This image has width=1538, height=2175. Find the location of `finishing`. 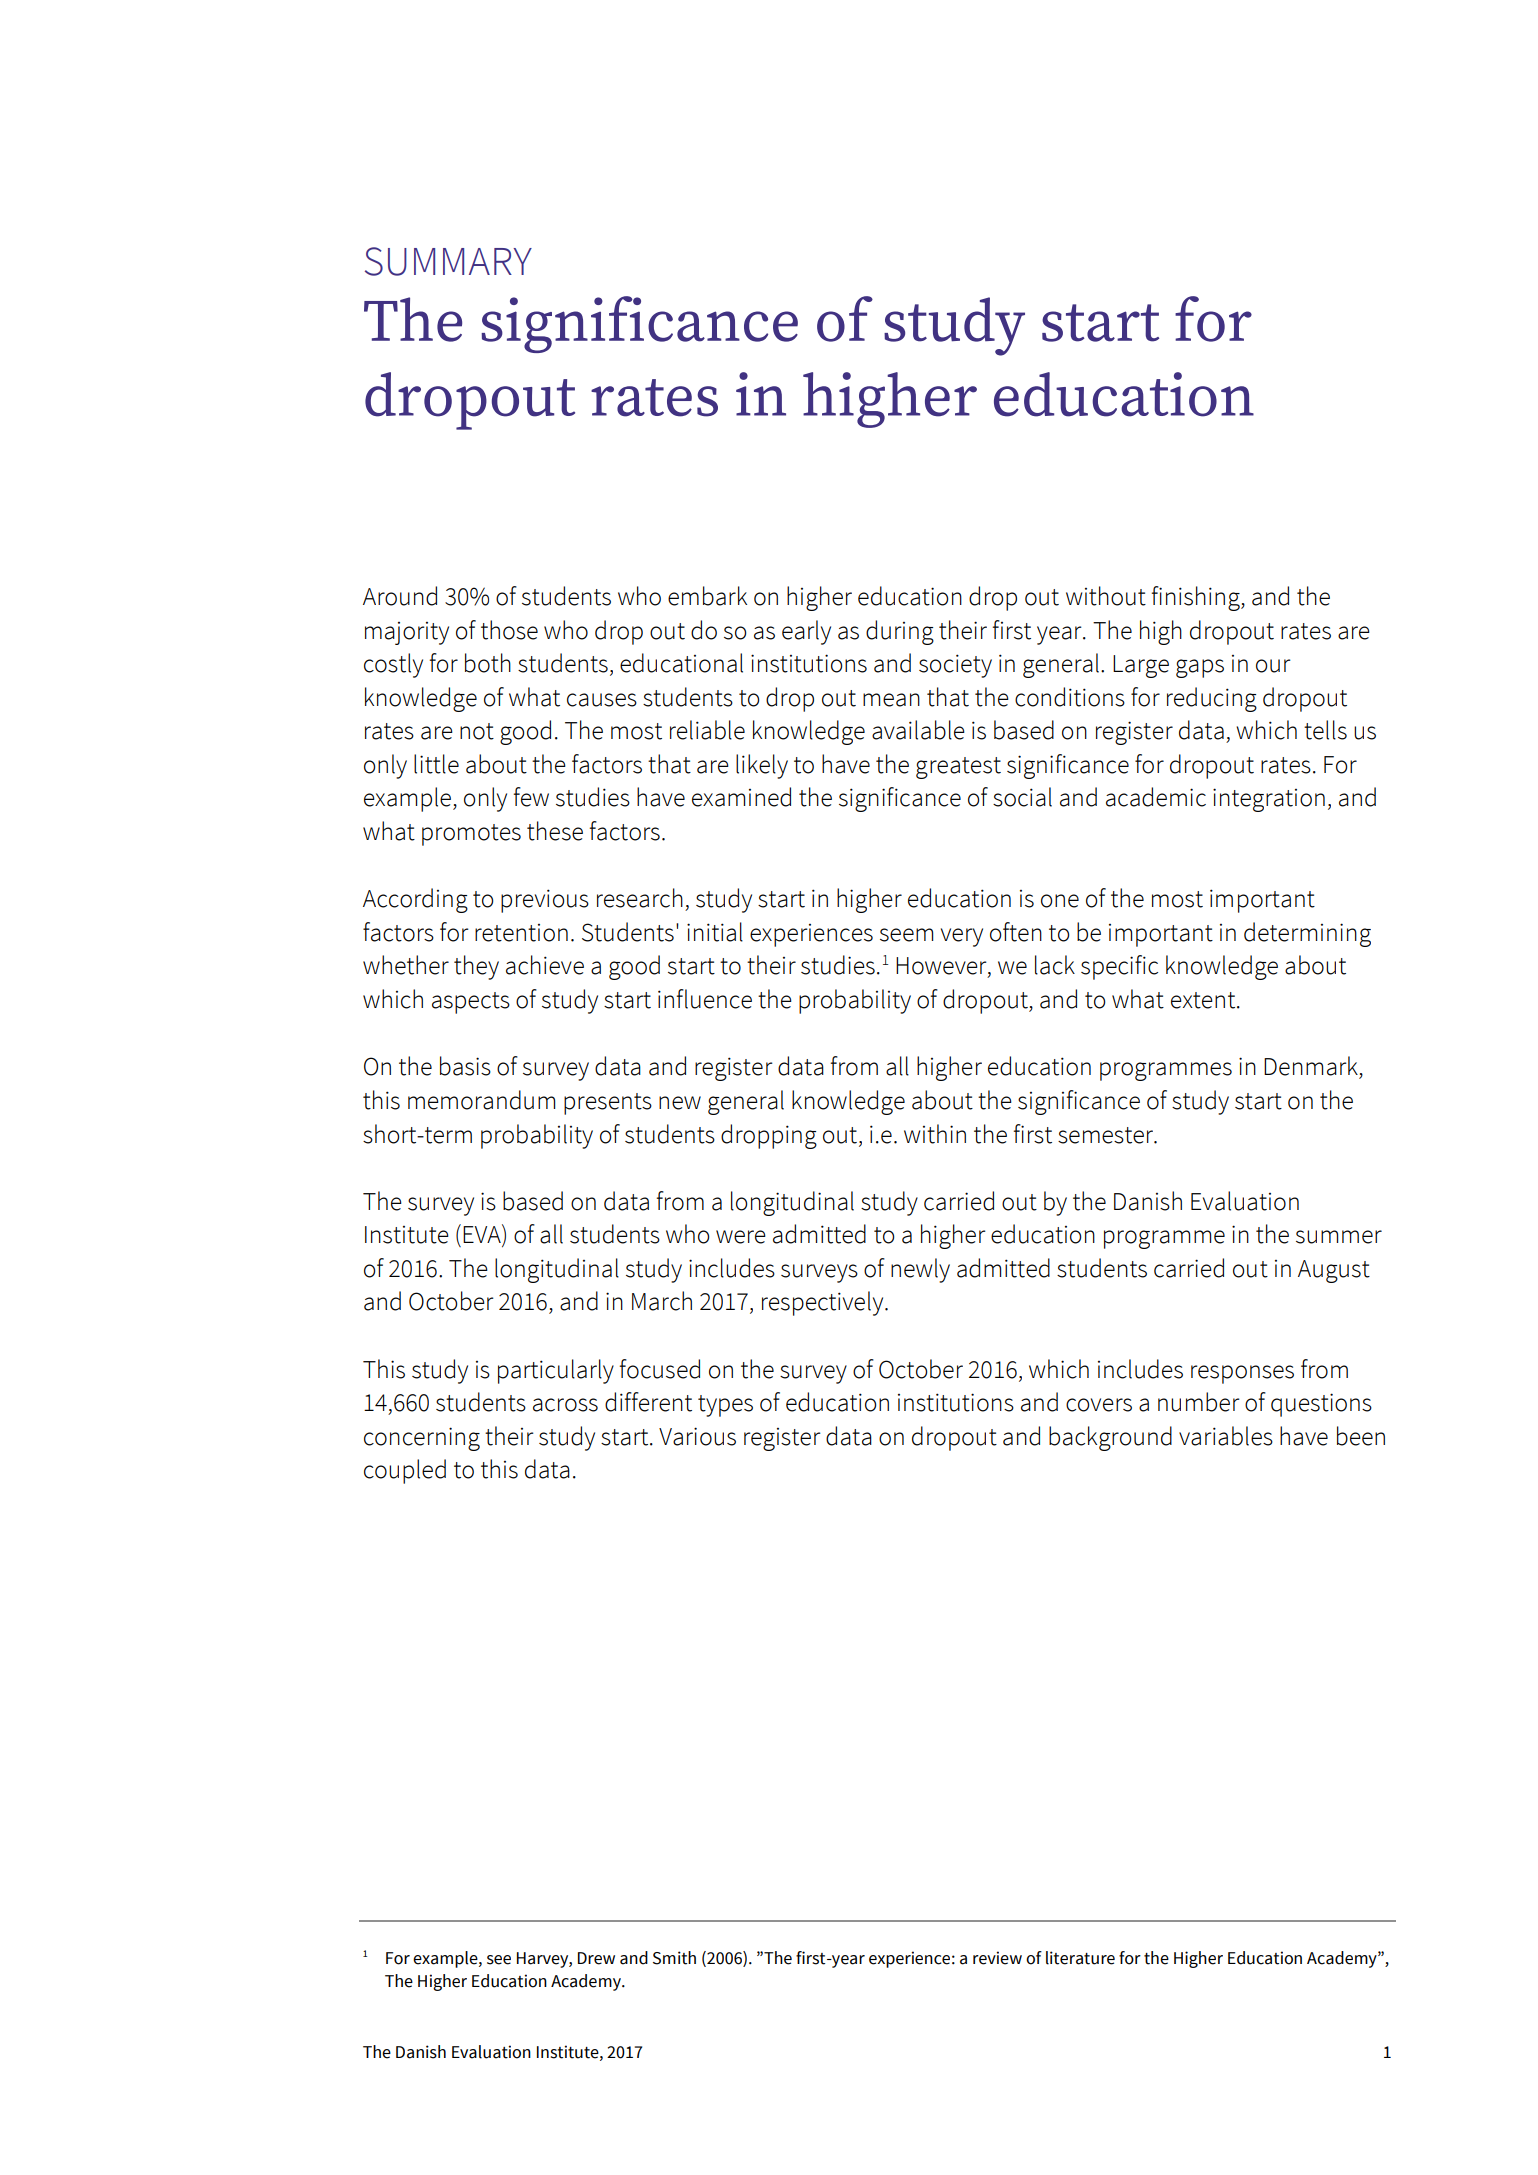

finishing is located at coordinates (1196, 598).
